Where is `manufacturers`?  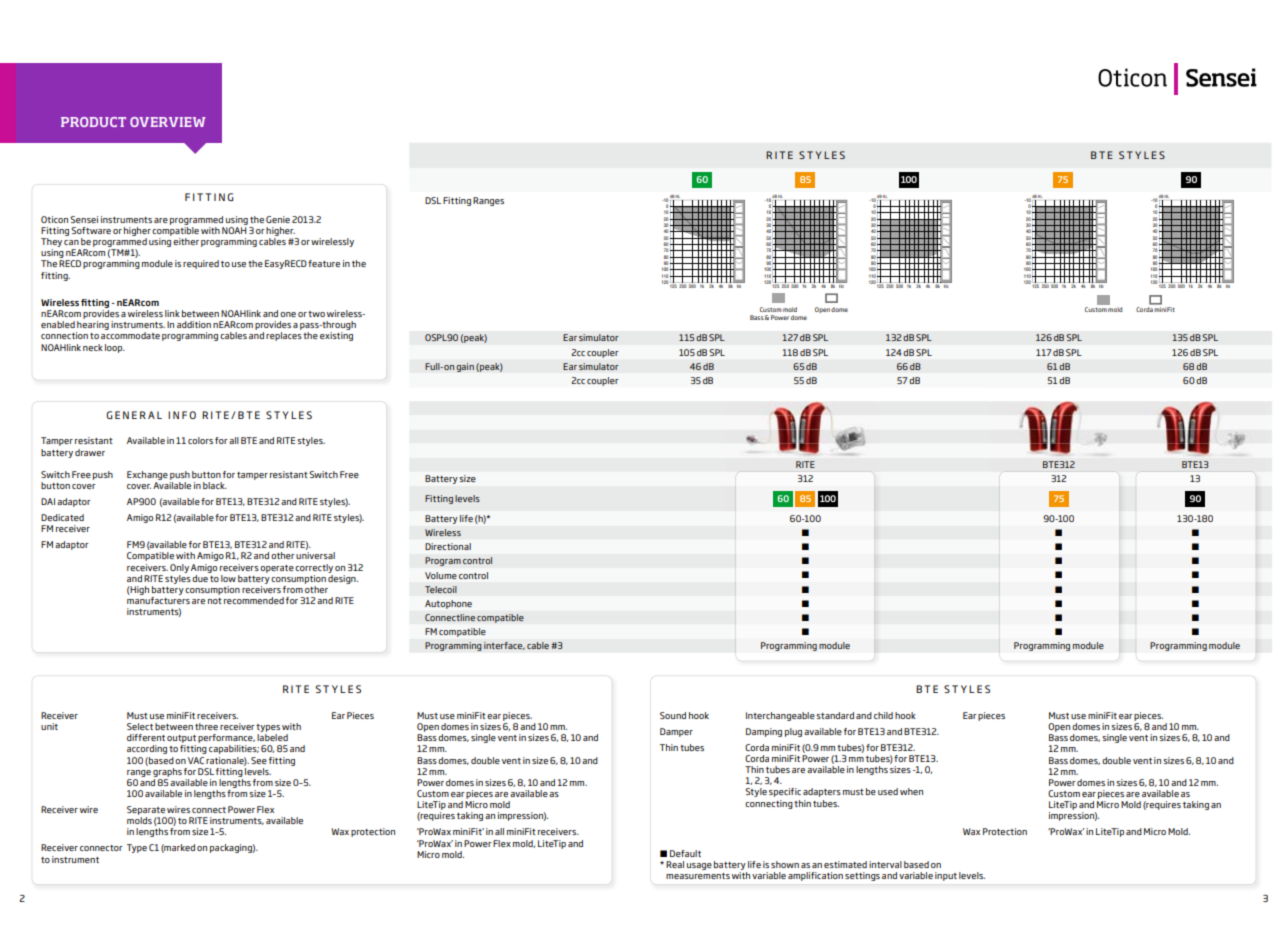
manufacturers is located at coordinates (158, 600).
